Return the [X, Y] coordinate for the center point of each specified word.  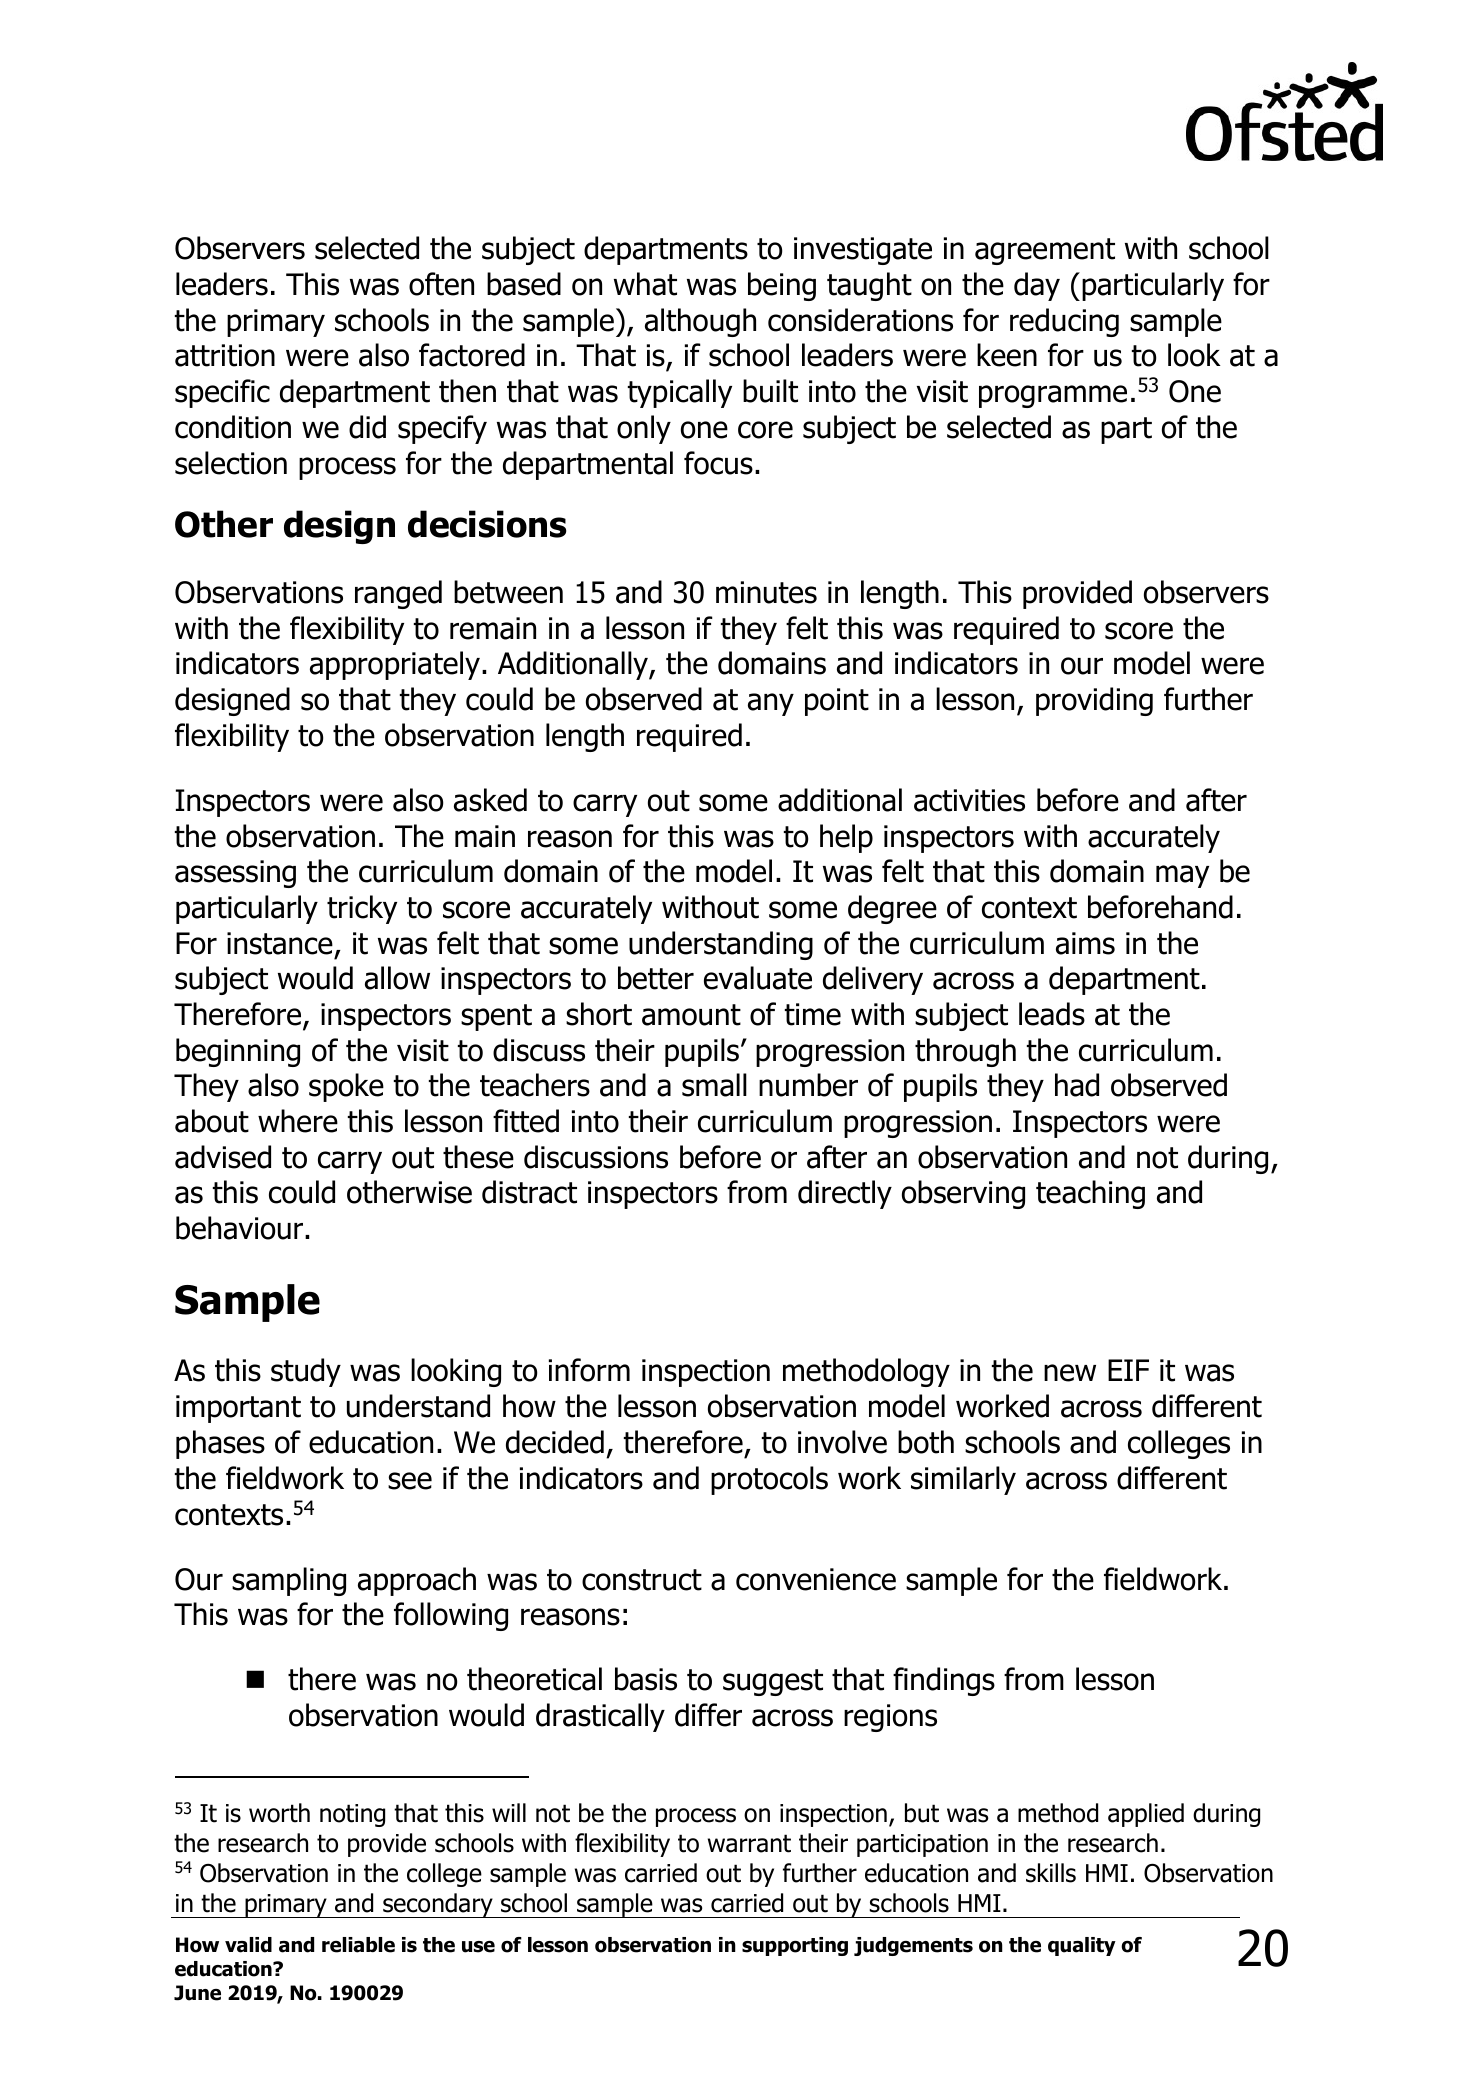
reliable [358, 1945]
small [714, 1085]
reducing [1064, 322]
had [1077, 1085]
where [298, 1121]
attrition [225, 355]
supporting [795, 1946]
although [700, 322]
